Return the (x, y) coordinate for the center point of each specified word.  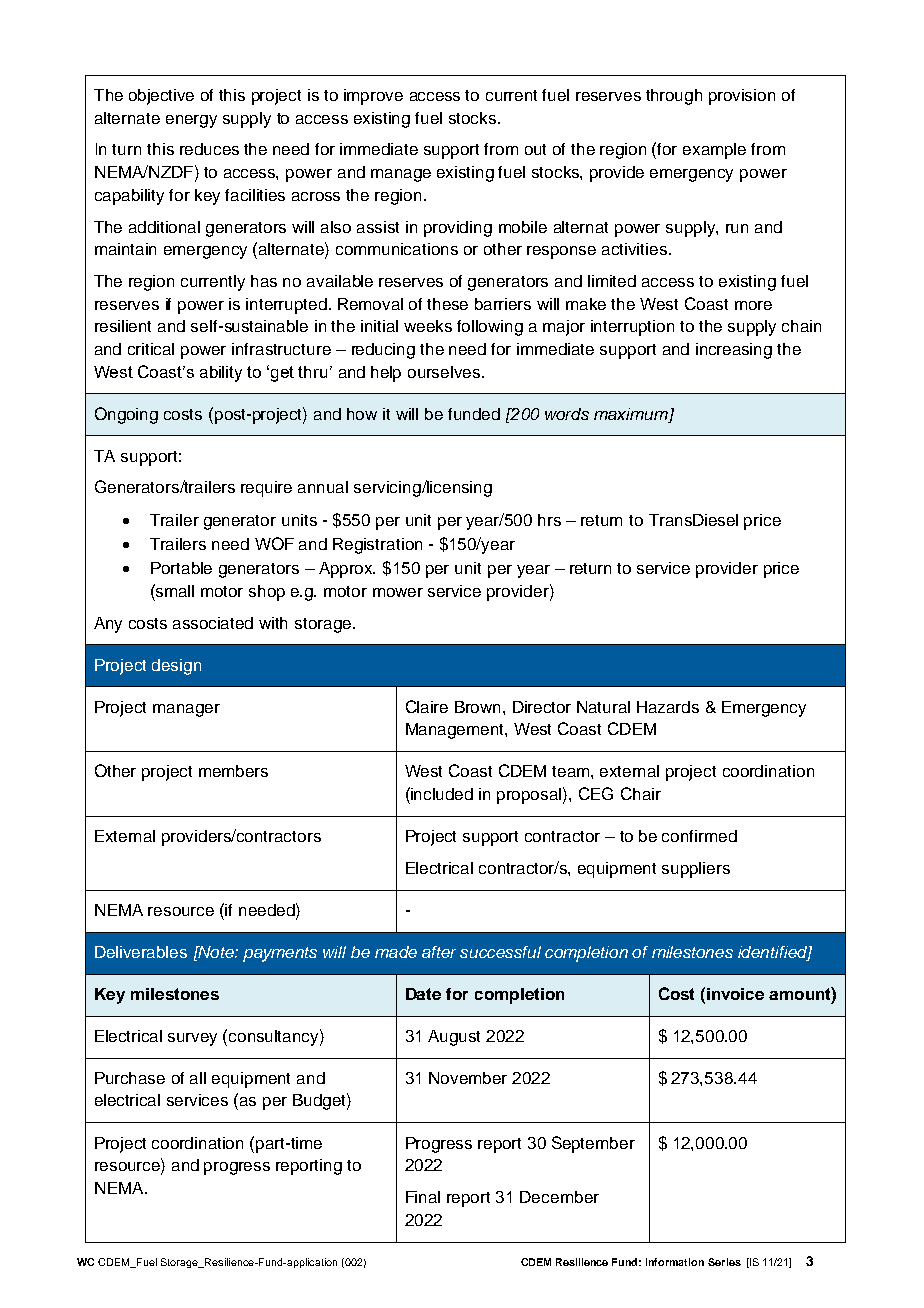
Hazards (668, 707)
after (439, 952)
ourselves (444, 372)
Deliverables (141, 952)
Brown (479, 707)
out (535, 149)
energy (191, 121)
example (714, 151)
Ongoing (126, 415)
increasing (734, 351)
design (176, 667)
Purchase (130, 1078)
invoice (735, 994)
